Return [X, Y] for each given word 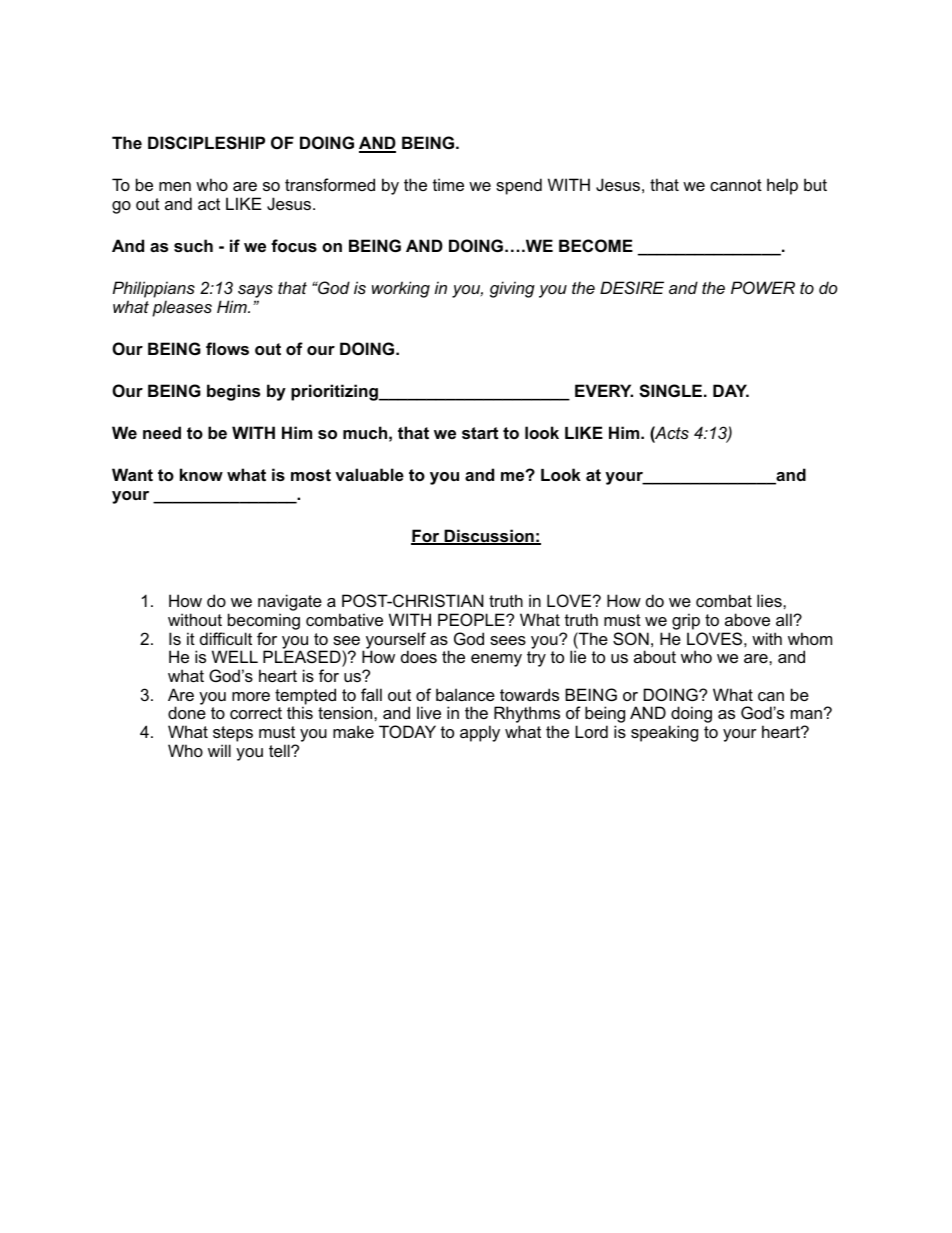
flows [227, 348]
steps [233, 734]
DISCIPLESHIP [206, 143]
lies [770, 600]
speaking [664, 733]
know [201, 474]
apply [480, 733]
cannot [736, 185]
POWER [763, 287]
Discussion [489, 537]
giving [512, 289]
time [448, 184]
